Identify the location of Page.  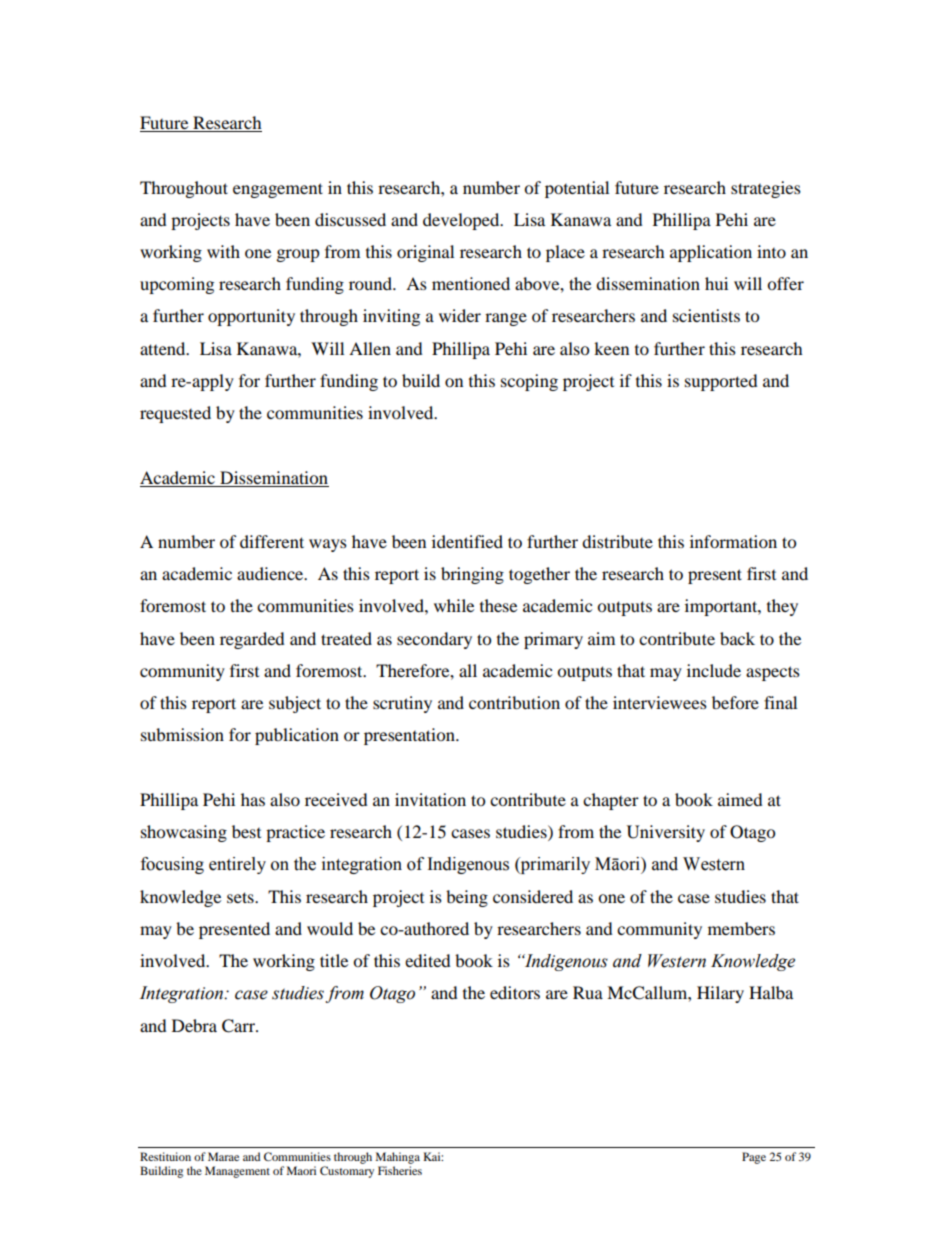
(754, 1158).
